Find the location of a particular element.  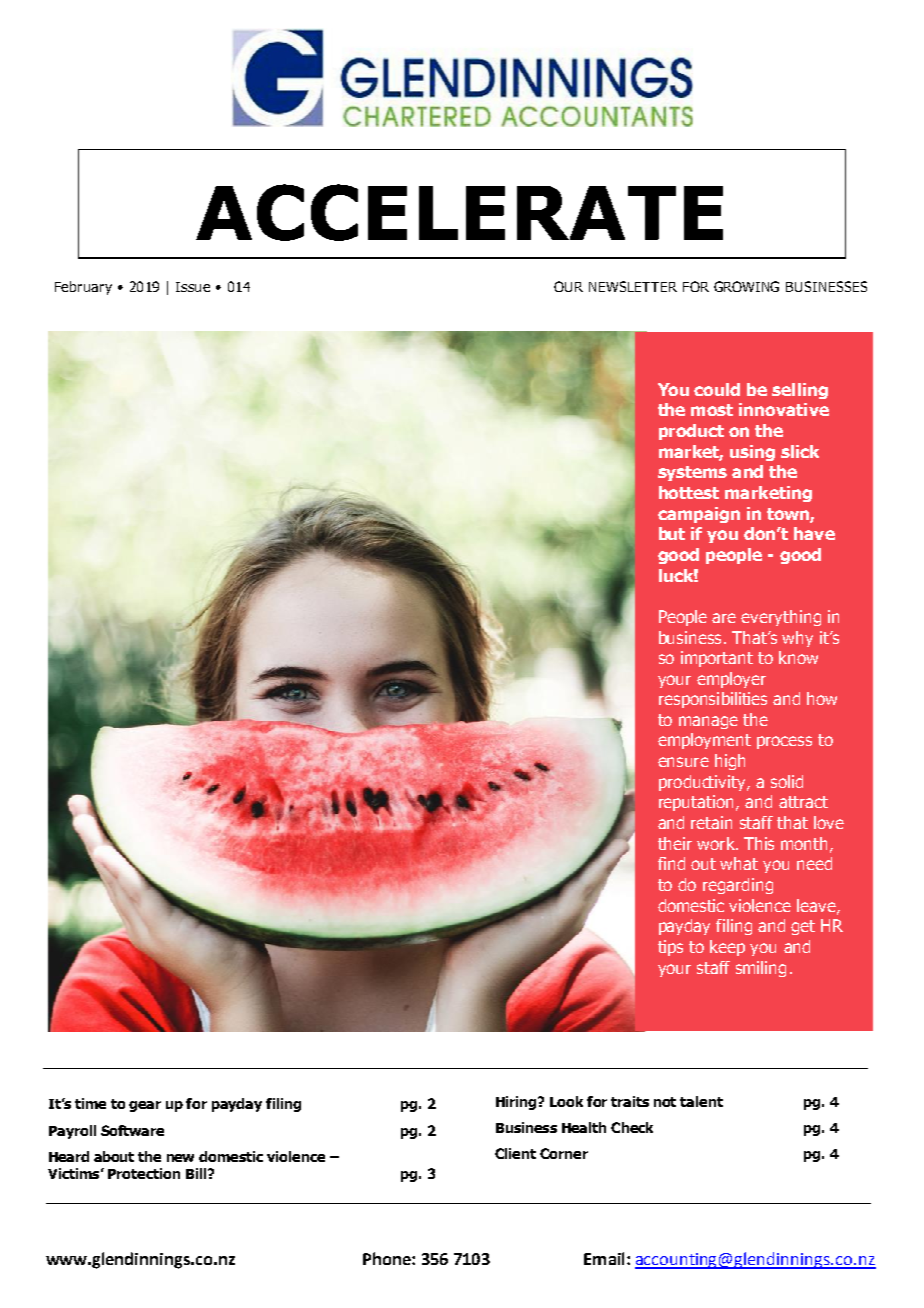

February is located at coordinates (83, 288).
